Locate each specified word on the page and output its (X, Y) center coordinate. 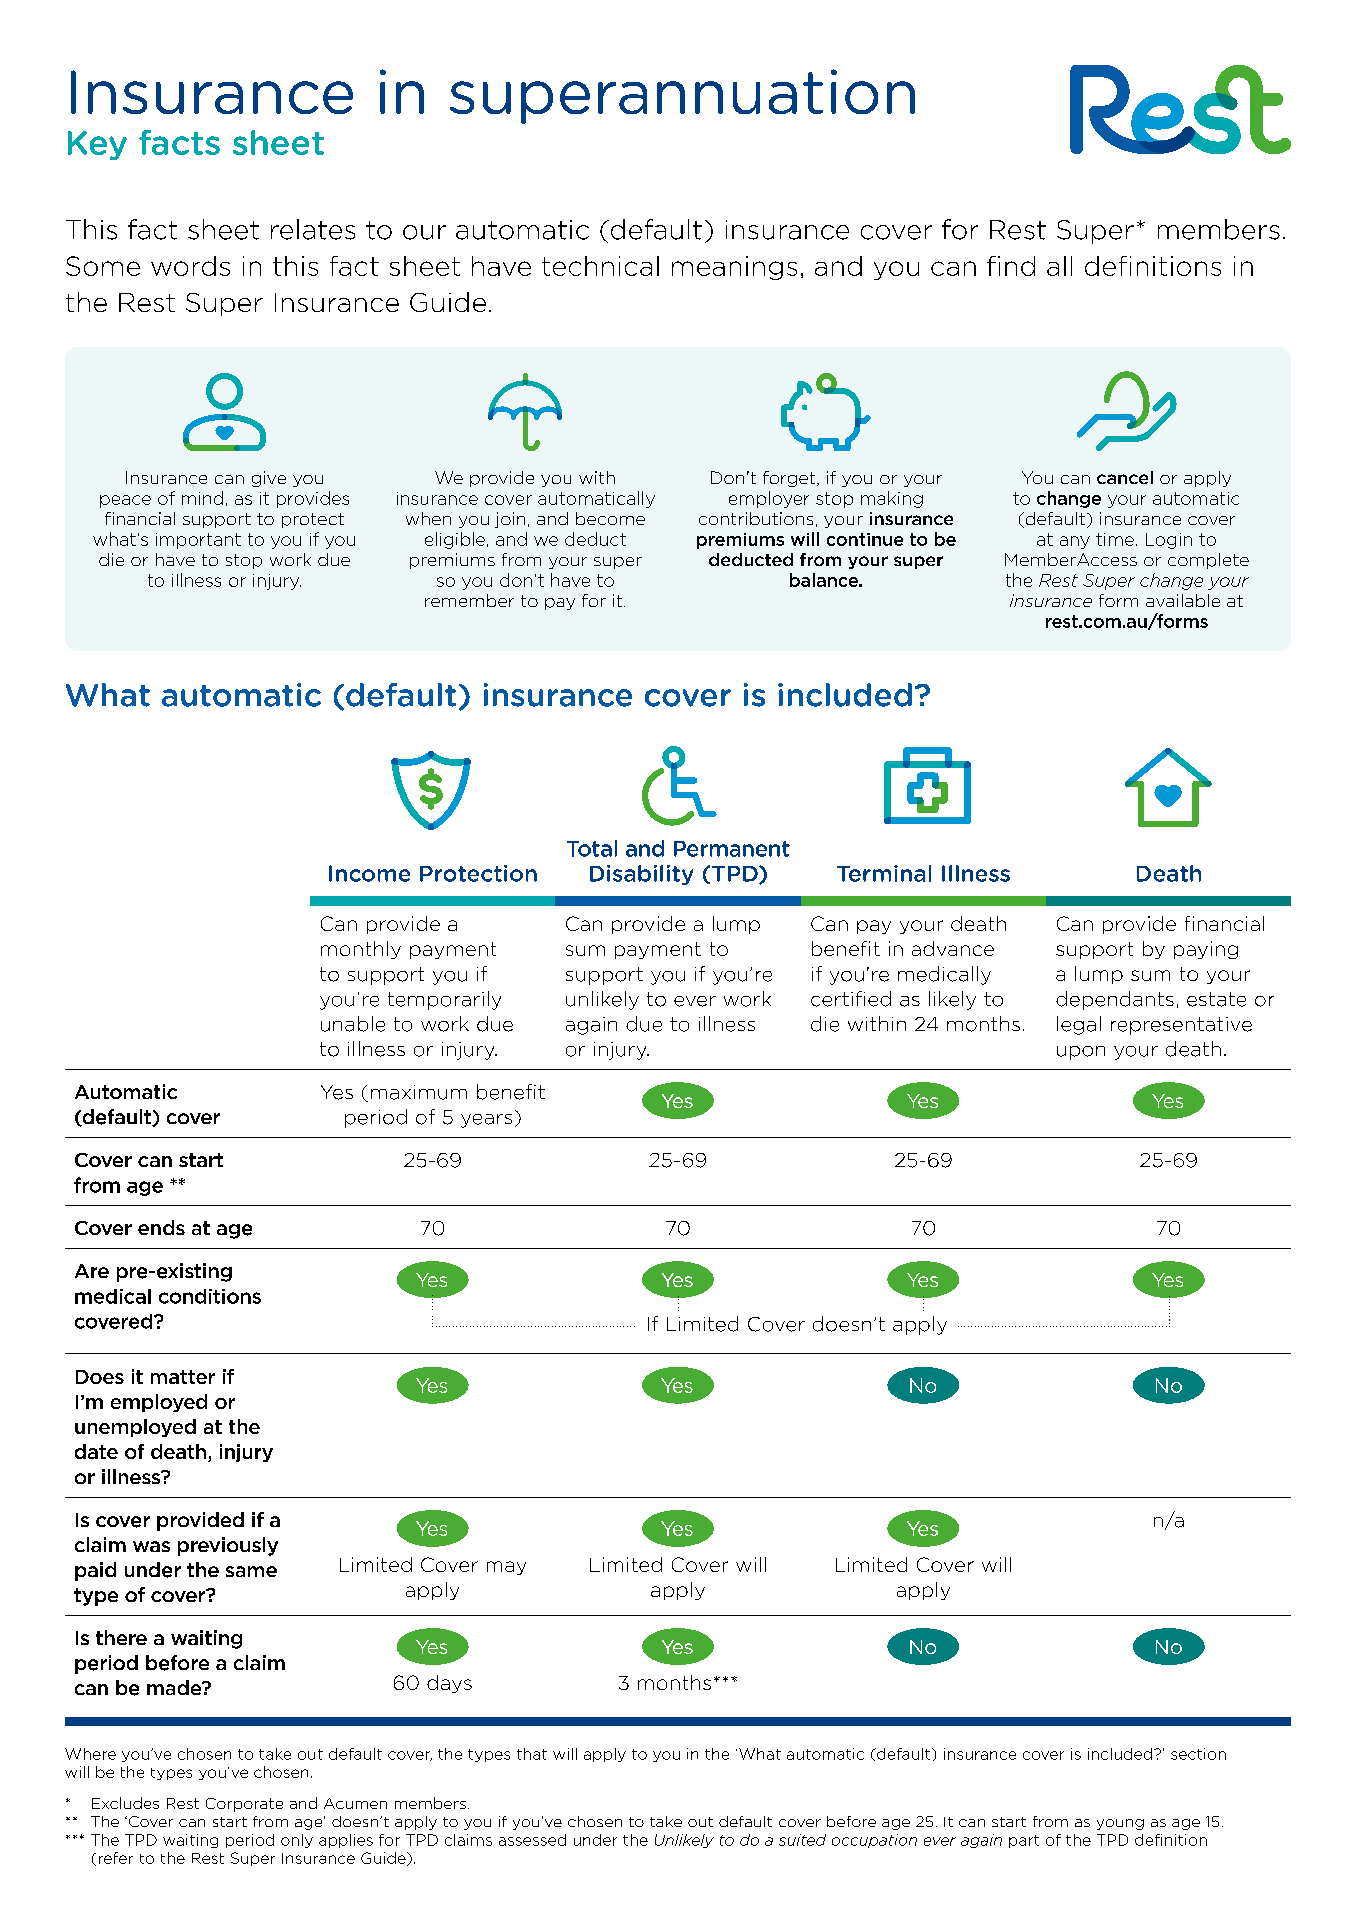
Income (369, 873)
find (1011, 266)
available (1183, 600)
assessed (532, 1840)
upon (1081, 1053)
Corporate (244, 1805)
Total (592, 848)
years (486, 1121)
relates (313, 229)
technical (600, 266)
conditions (210, 1296)
